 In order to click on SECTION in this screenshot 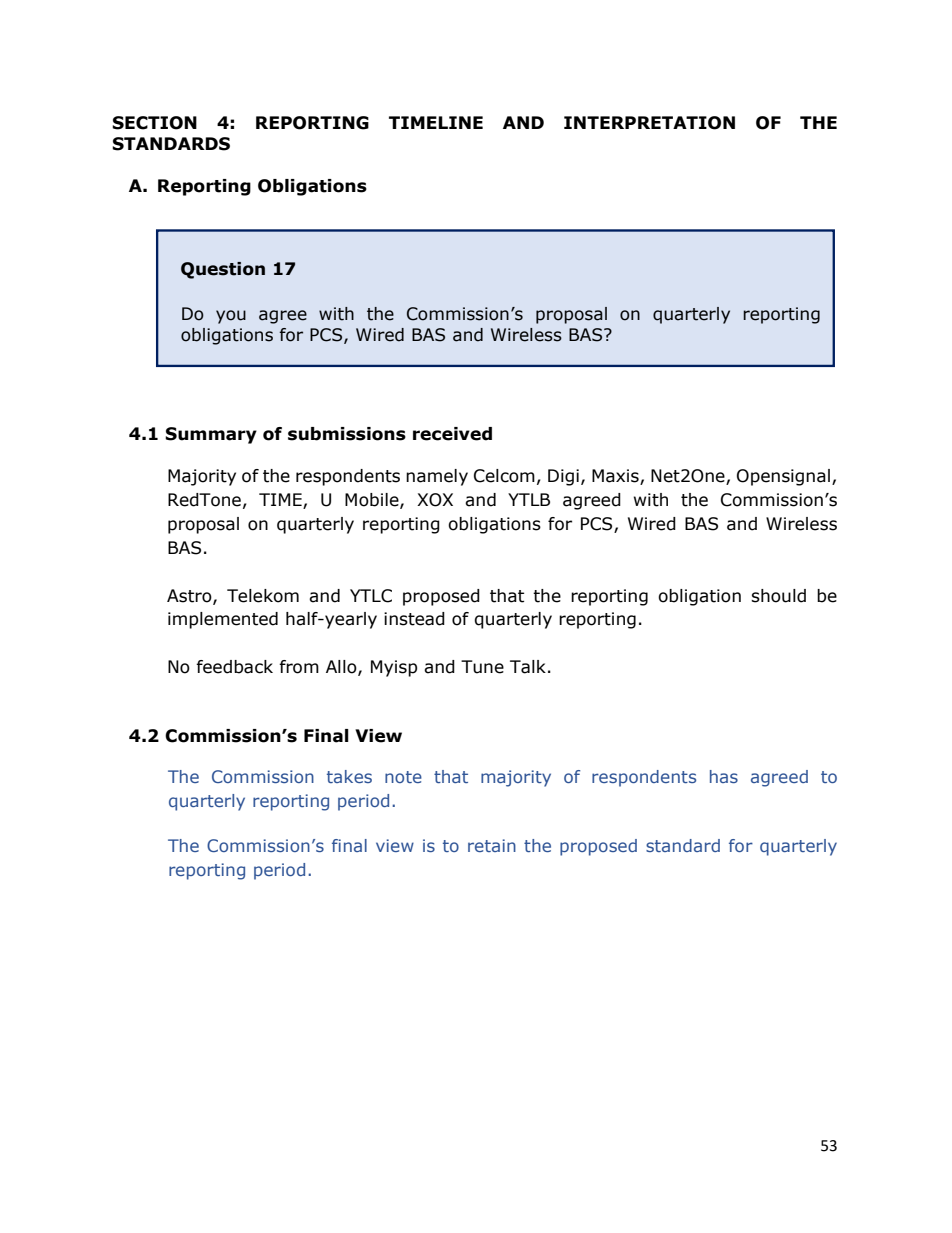, I will do `click(154, 123)`.
